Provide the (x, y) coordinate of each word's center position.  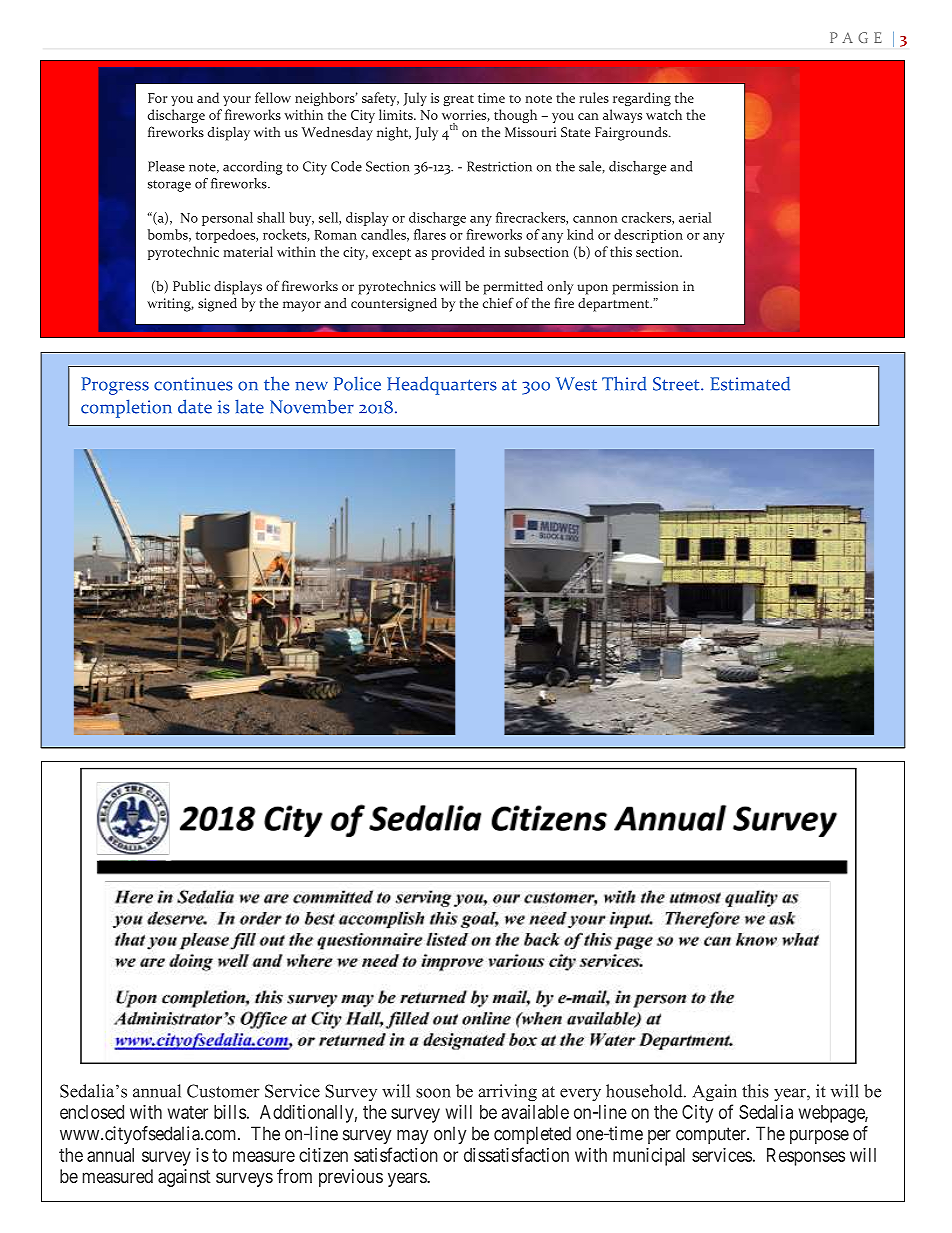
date (195, 406)
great (458, 100)
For (158, 98)
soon (433, 1093)
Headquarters (442, 385)
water (188, 1112)
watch (664, 114)
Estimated (750, 383)
